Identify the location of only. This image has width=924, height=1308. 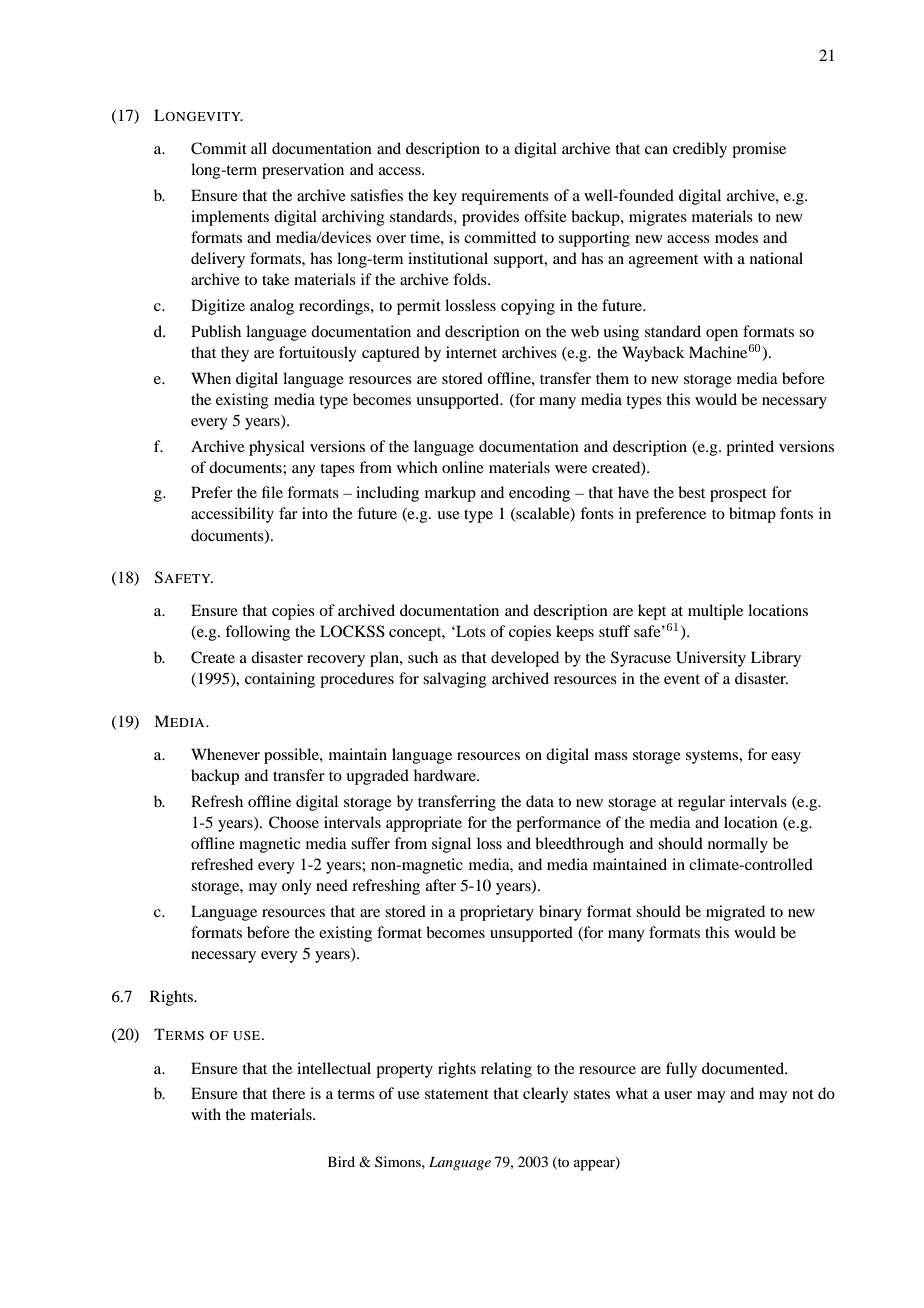
(297, 887).
